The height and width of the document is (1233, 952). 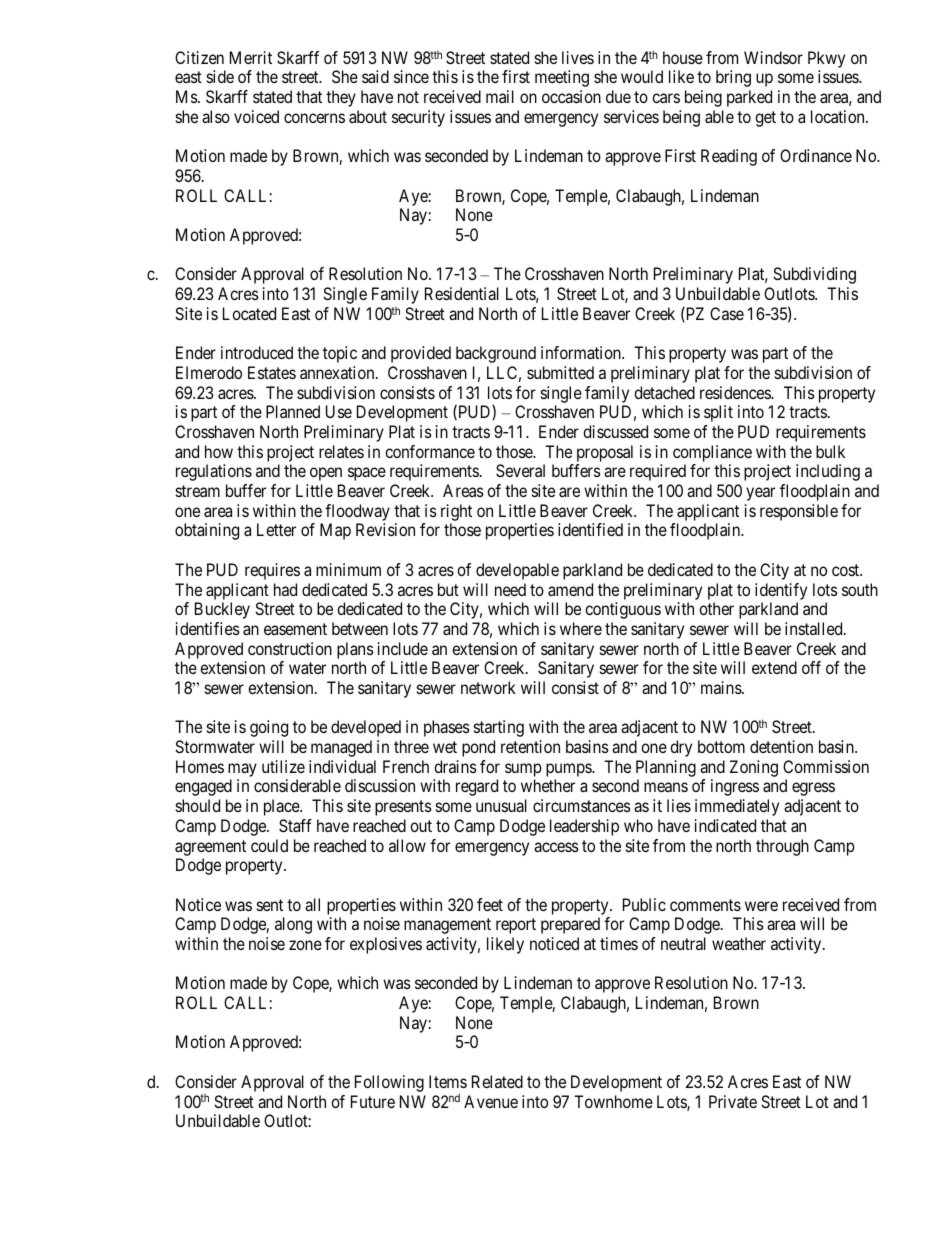 What do you see at coordinates (256, 116) in the document?
I see `voiced` at bounding box center [256, 116].
